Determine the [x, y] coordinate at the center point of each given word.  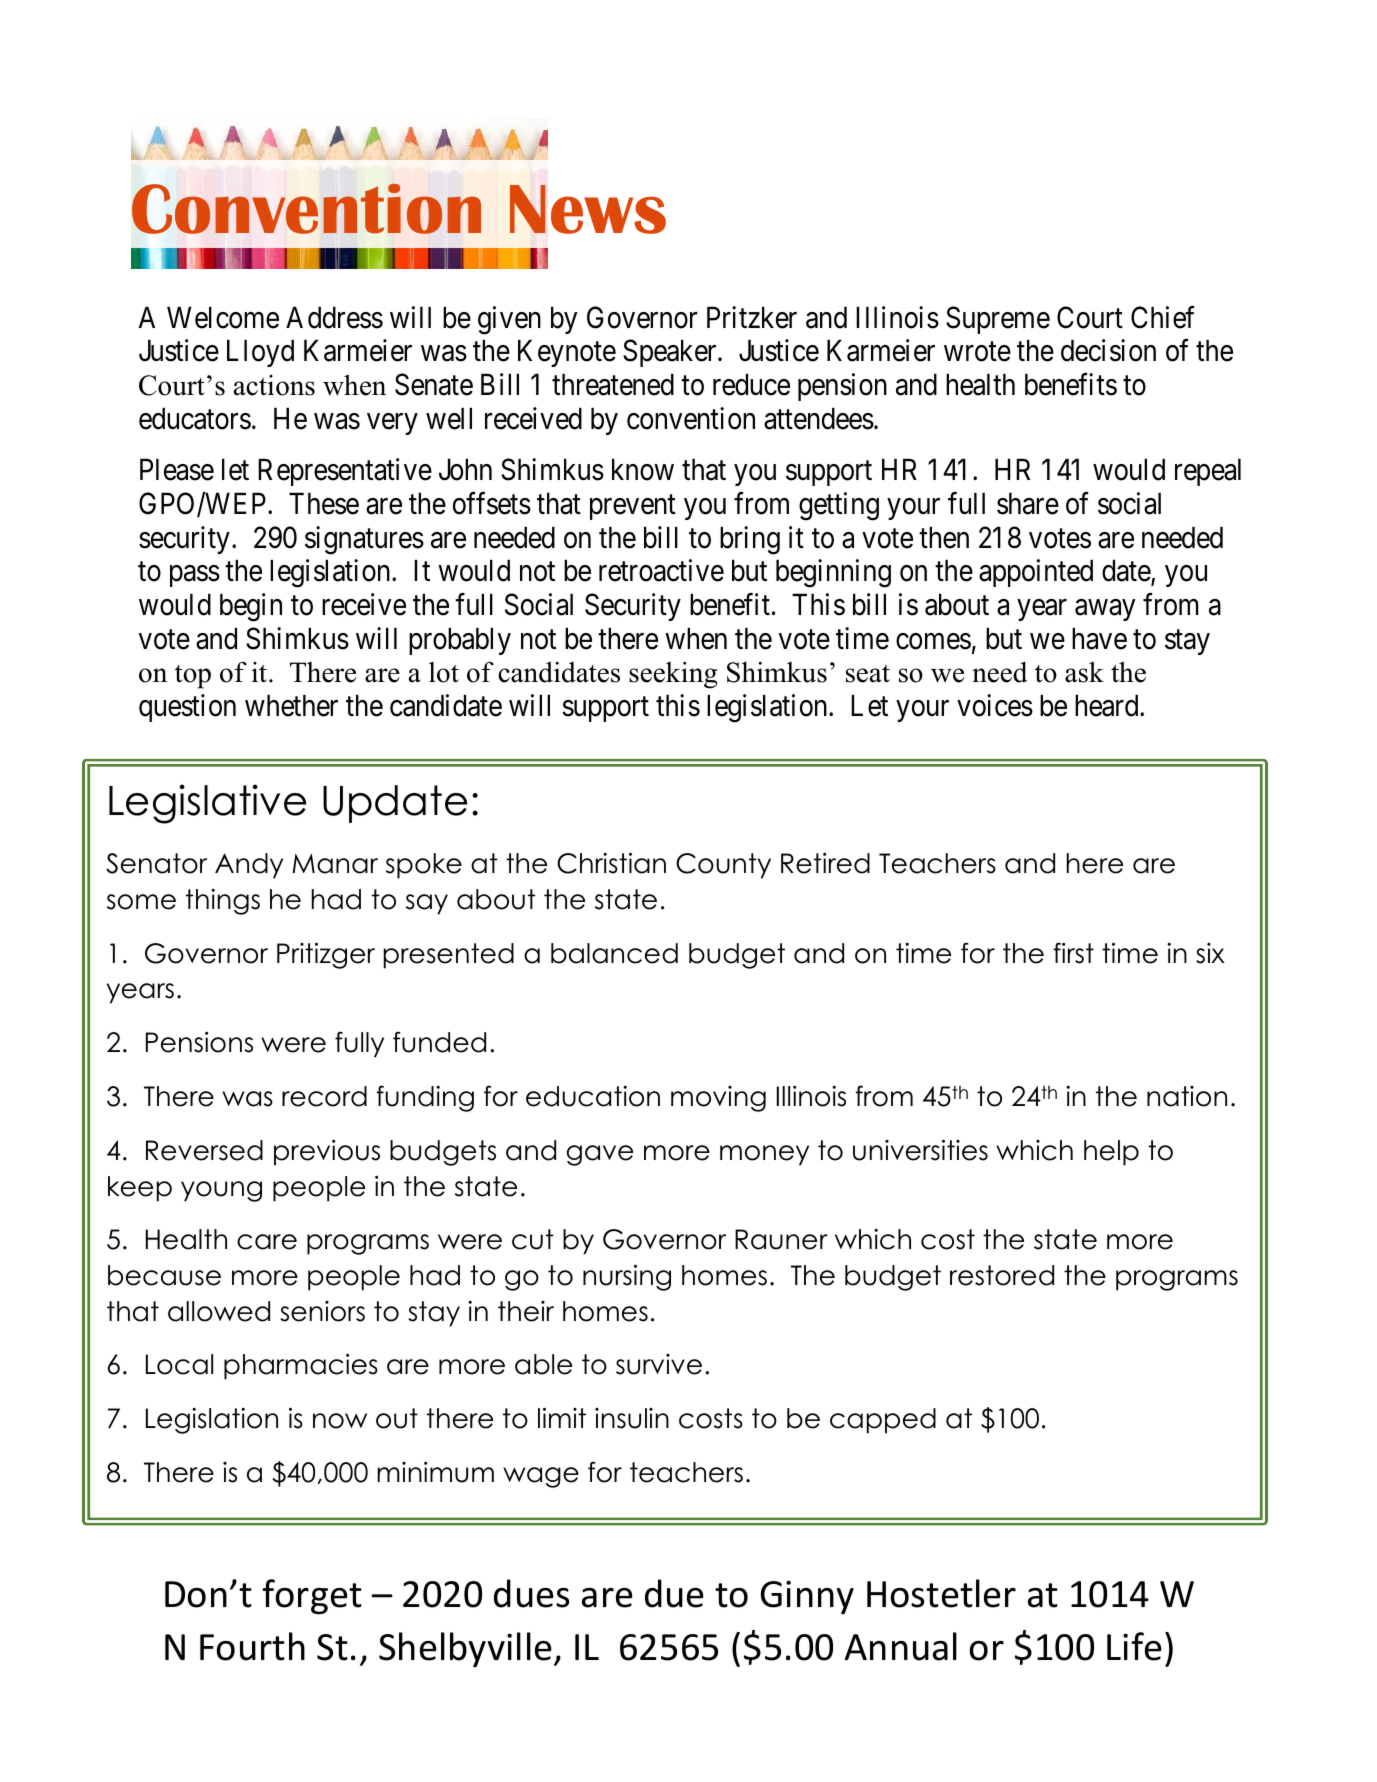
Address [334, 317]
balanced [614, 953]
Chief [1163, 317]
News [588, 209]
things [223, 902]
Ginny [807, 1597]
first [1073, 953]
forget [312, 1597]
